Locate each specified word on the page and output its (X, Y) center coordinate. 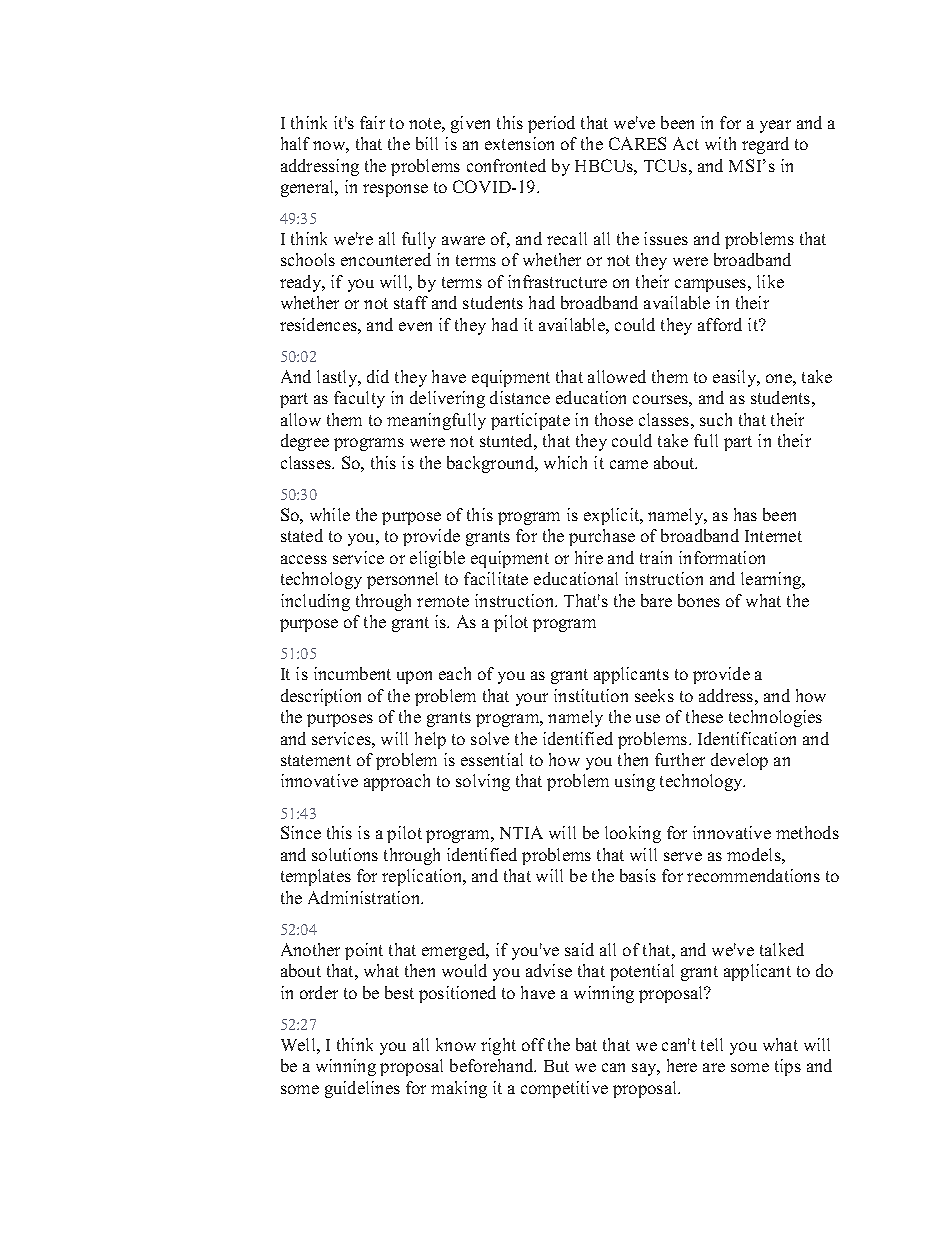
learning (772, 580)
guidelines (362, 1089)
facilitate (496, 578)
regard (765, 145)
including (315, 602)
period (551, 124)
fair (372, 122)
